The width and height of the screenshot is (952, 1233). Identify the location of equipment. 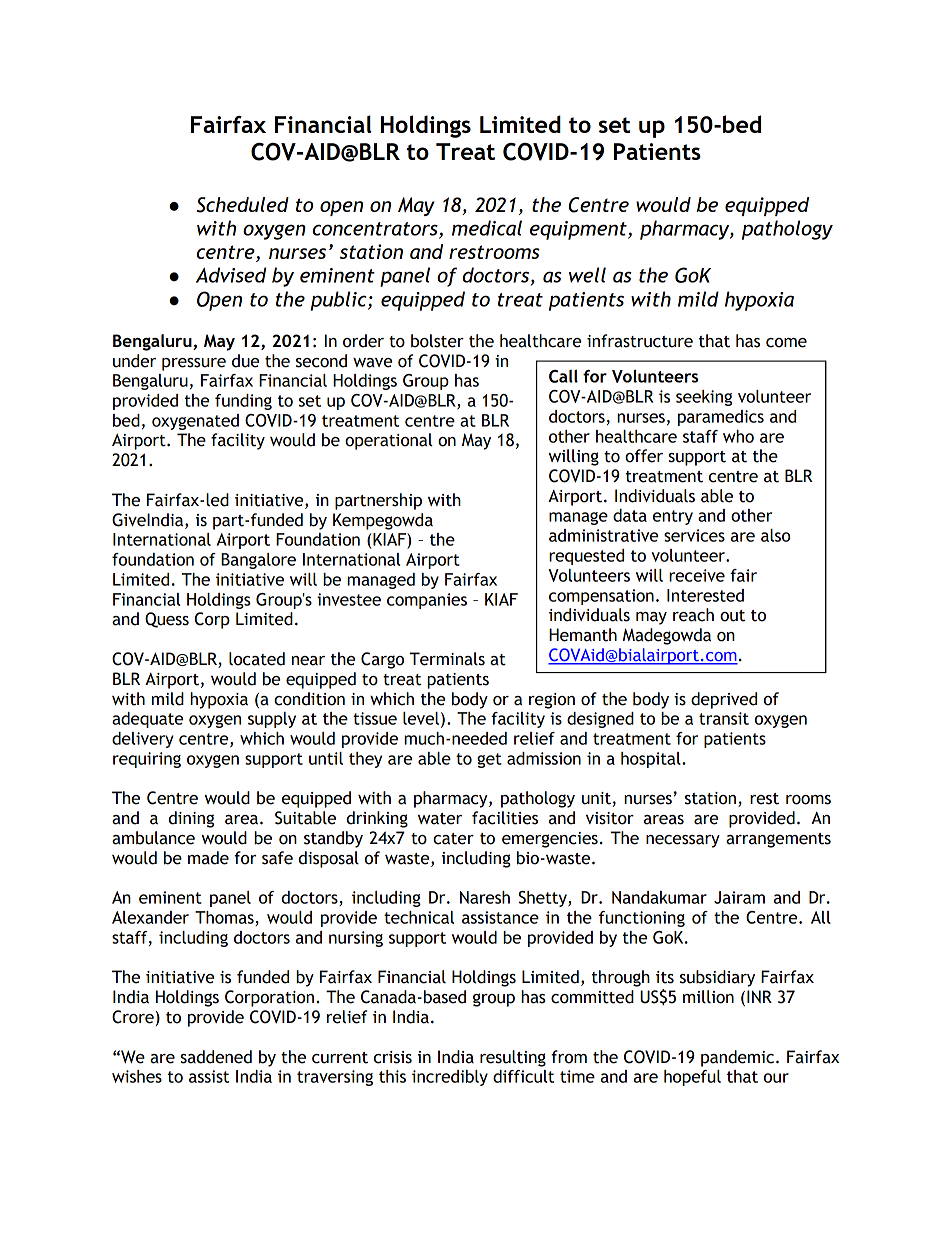
(579, 230).
